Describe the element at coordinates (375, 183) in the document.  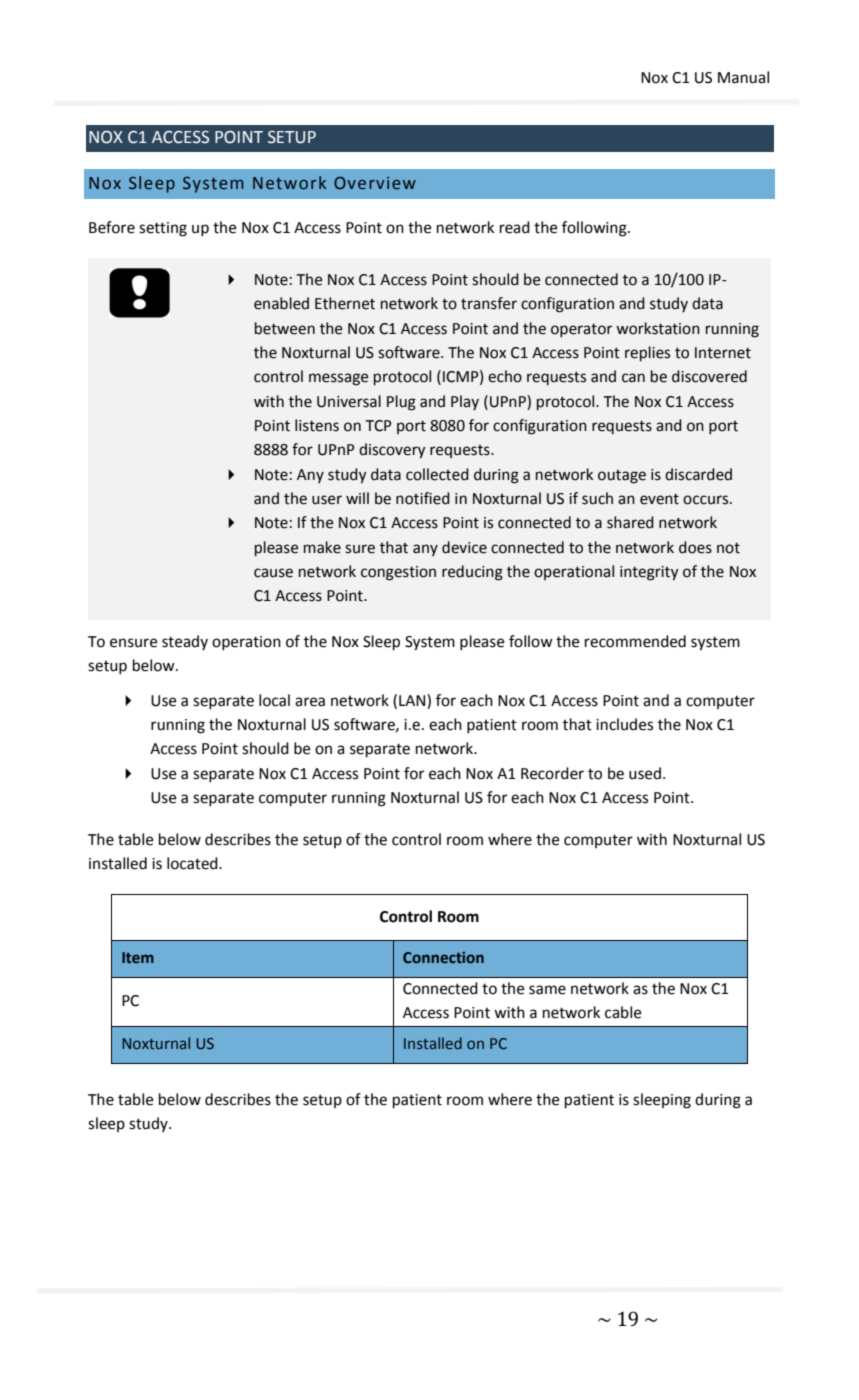
I see `Overview` at that location.
